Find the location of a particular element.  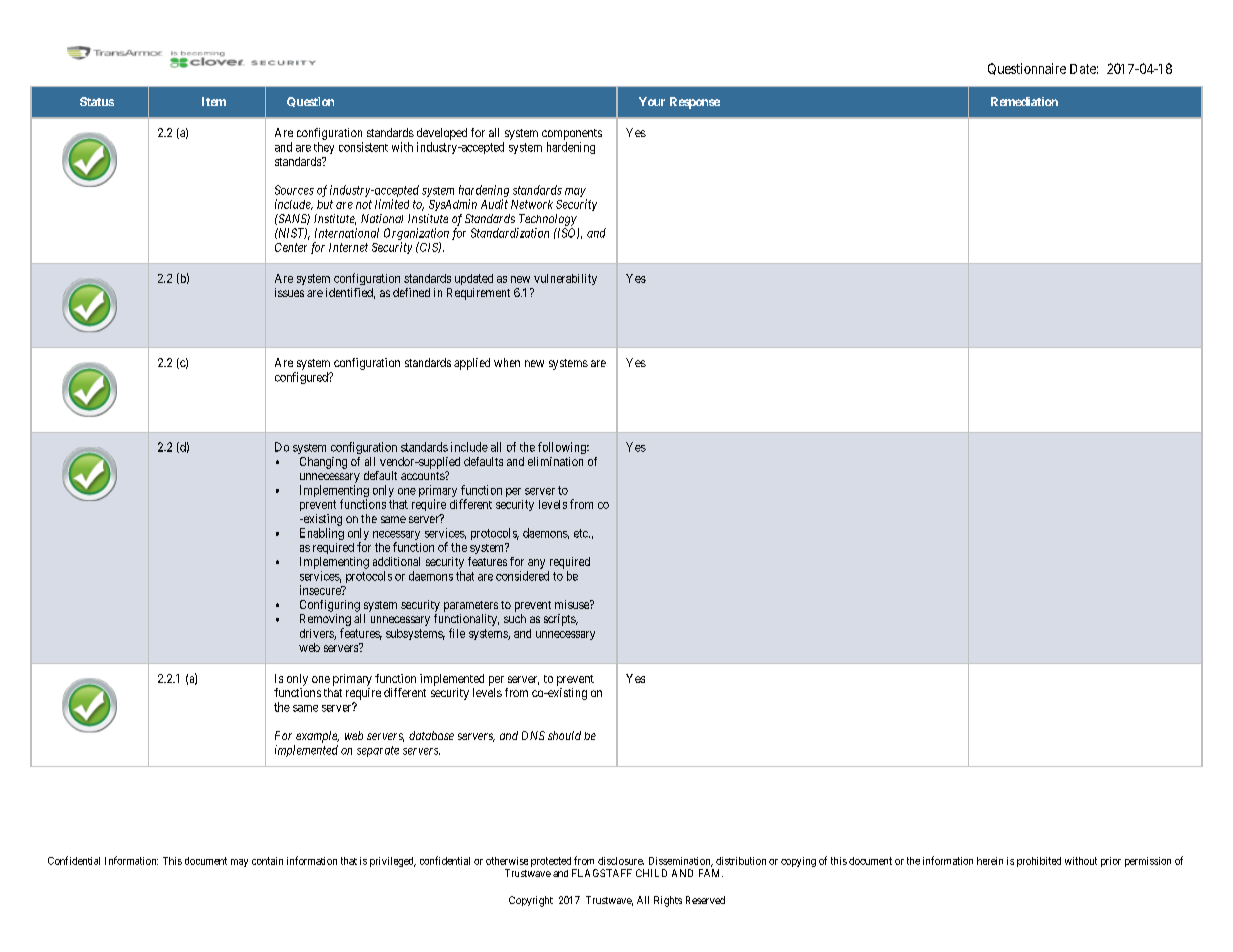

Remediation is located at coordinates (1024, 101).
